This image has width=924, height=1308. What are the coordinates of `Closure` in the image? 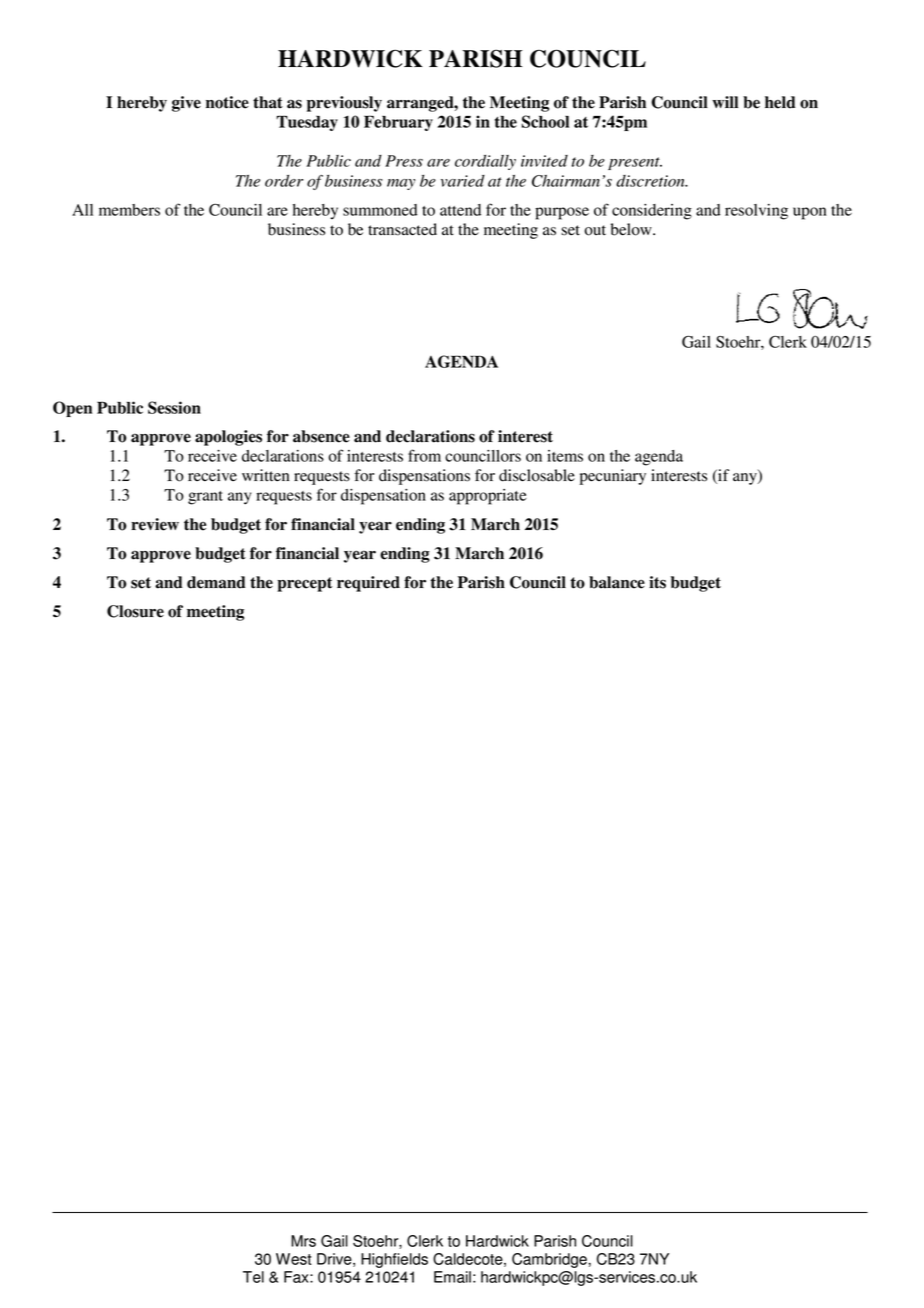 It's located at (135, 611).
